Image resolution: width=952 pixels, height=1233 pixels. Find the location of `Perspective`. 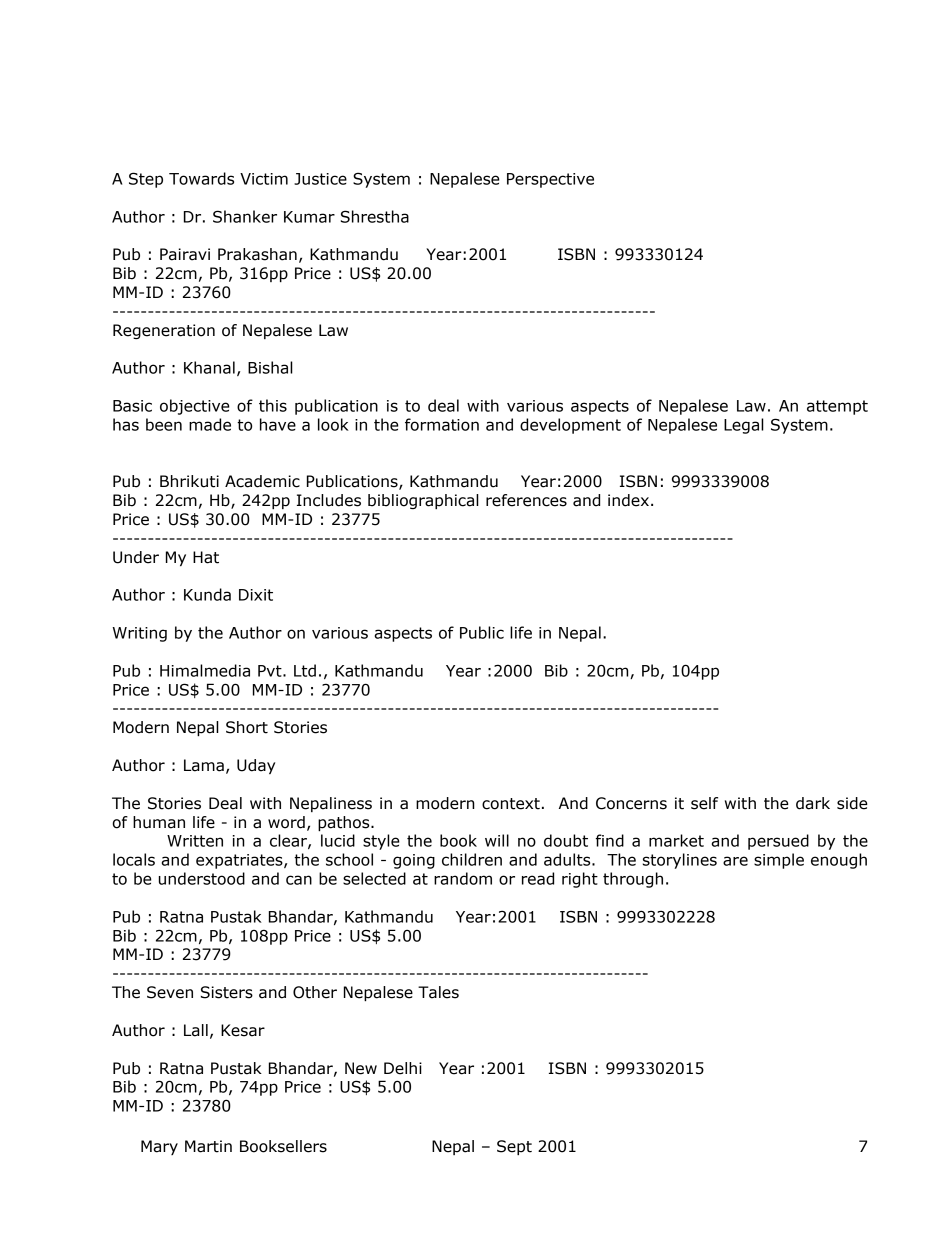

Perspective is located at coordinates (550, 180).
